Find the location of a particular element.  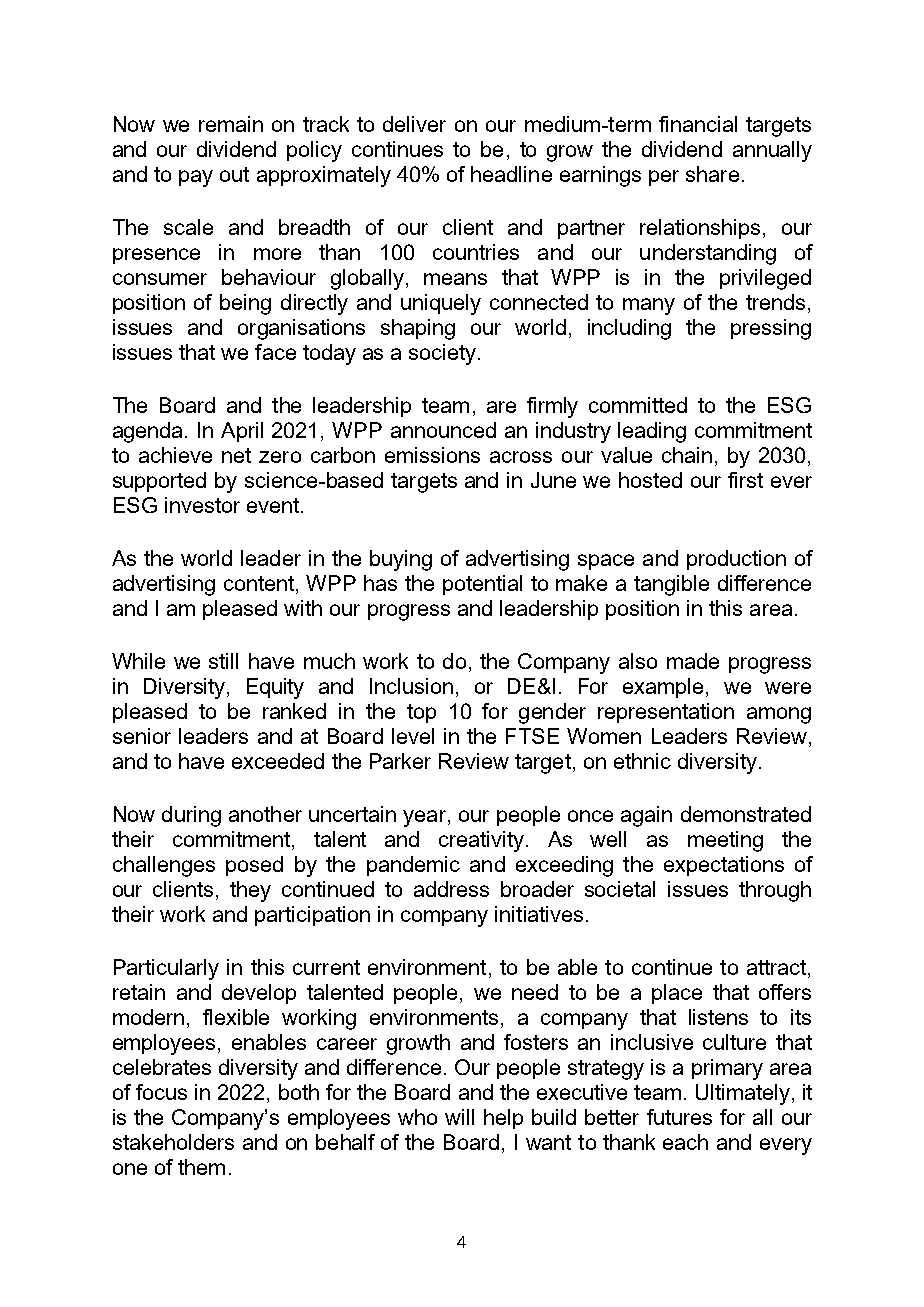

investor is located at coordinates (202, 505).
